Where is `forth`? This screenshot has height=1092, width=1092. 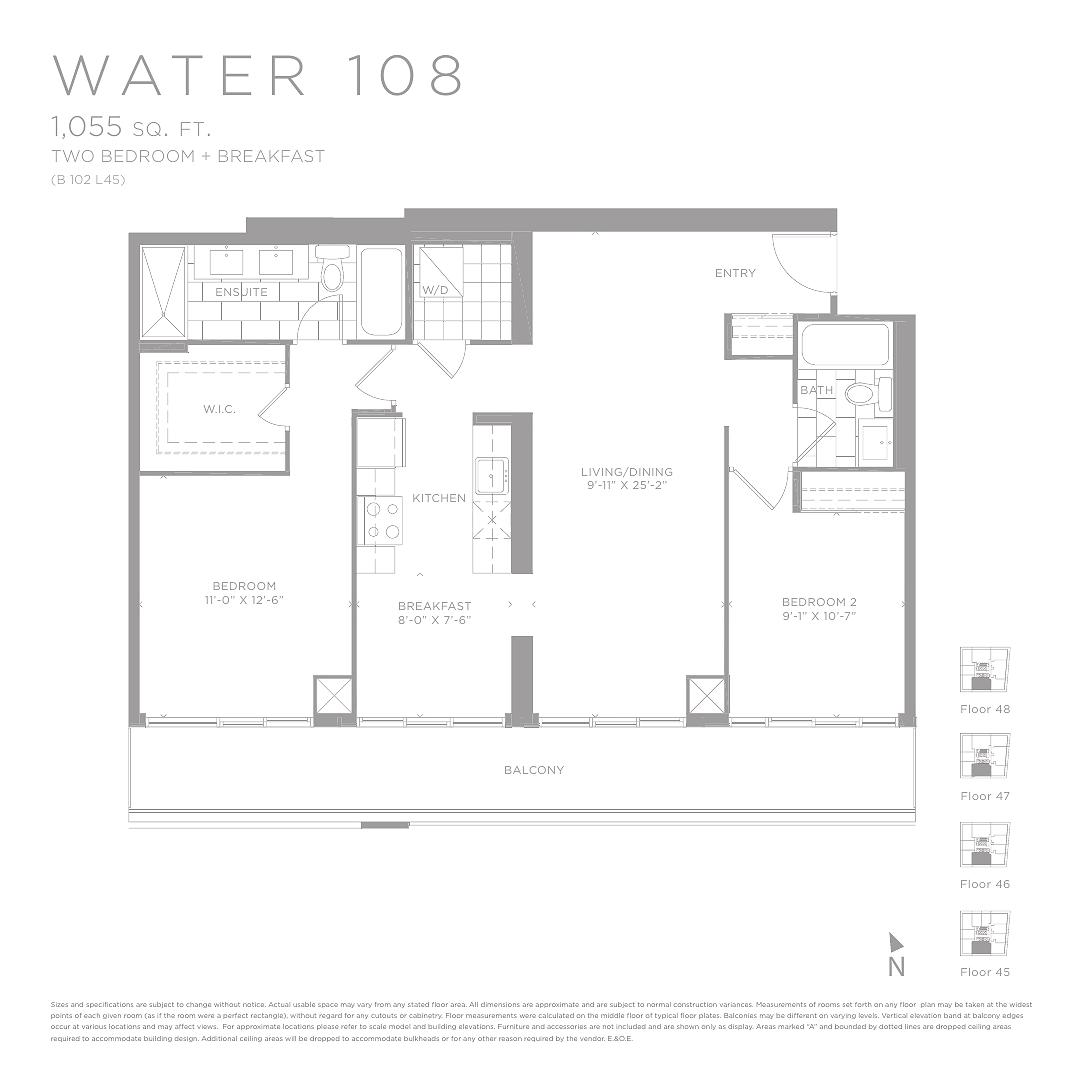 forth is located at coordinates (863, 1004).
